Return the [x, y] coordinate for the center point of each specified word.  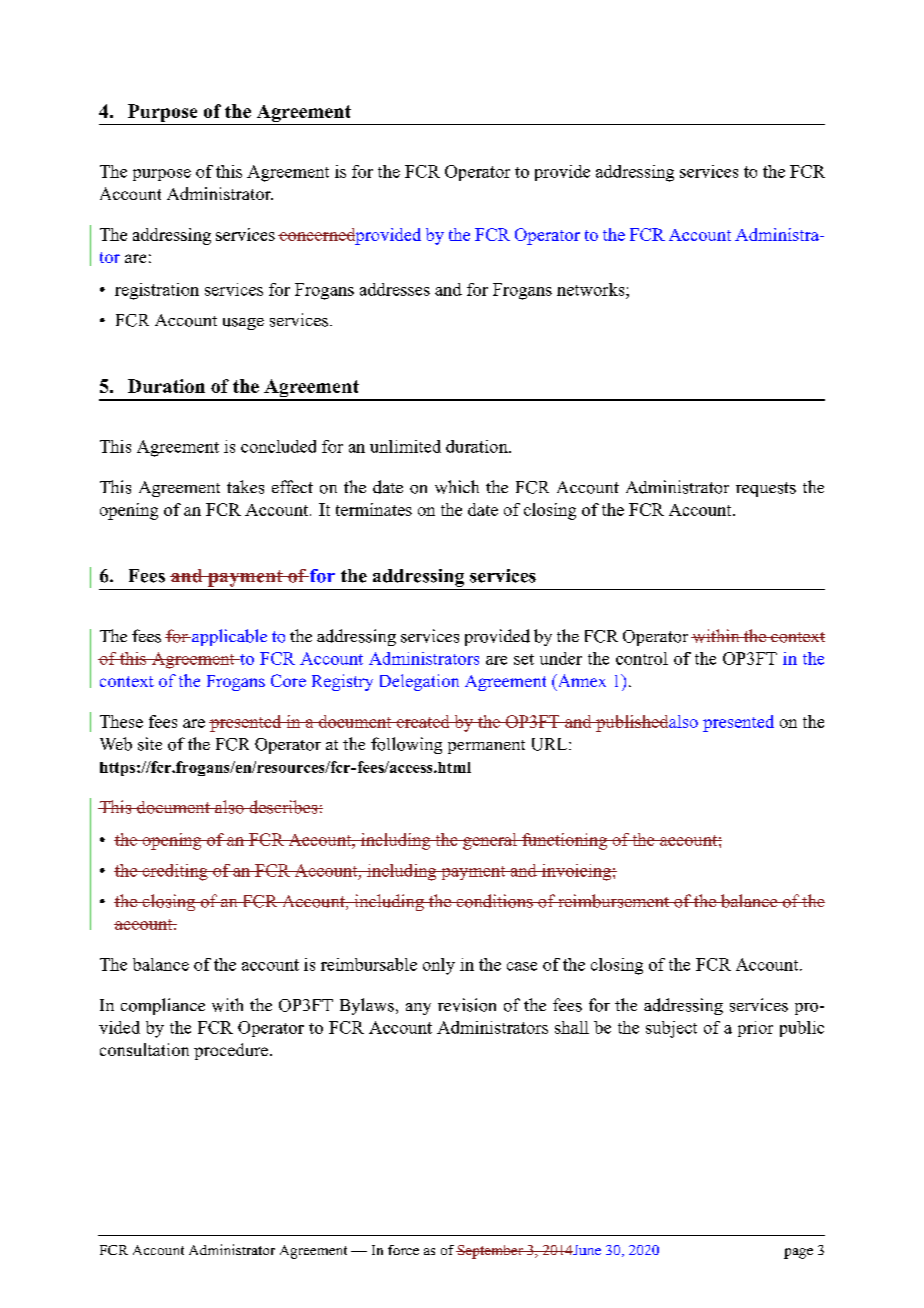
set [524, 659]
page [798, 1253]
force [403, 1250]
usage [243, 324]
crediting [175, 872]
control [642, 658]
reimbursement [614, 901]
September [490, 1252]
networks [592, 289]
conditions [494, 901]
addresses [395, 289]
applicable [228, 637]
